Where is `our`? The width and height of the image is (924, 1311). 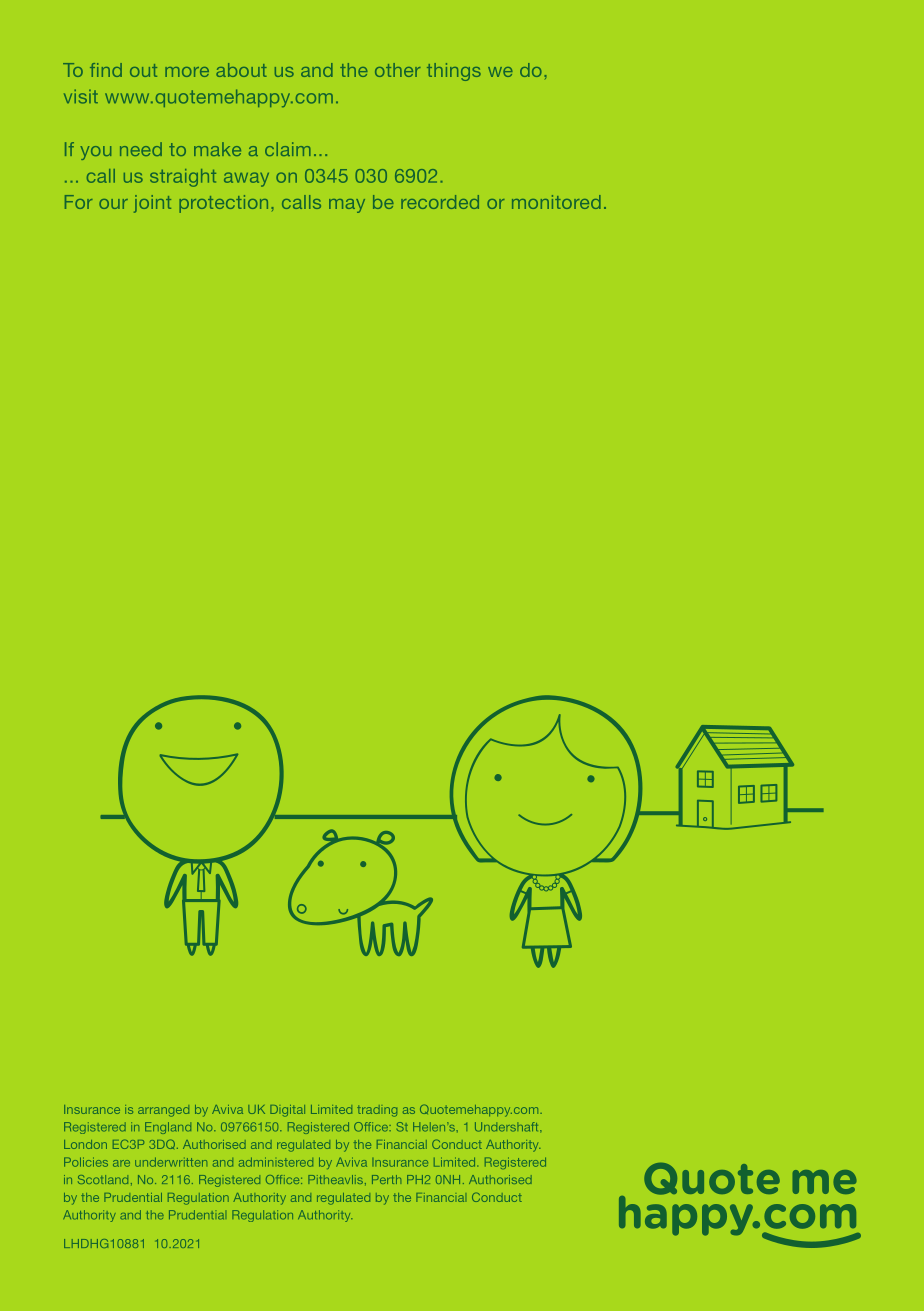
our is located at coordinates (113, 204).
